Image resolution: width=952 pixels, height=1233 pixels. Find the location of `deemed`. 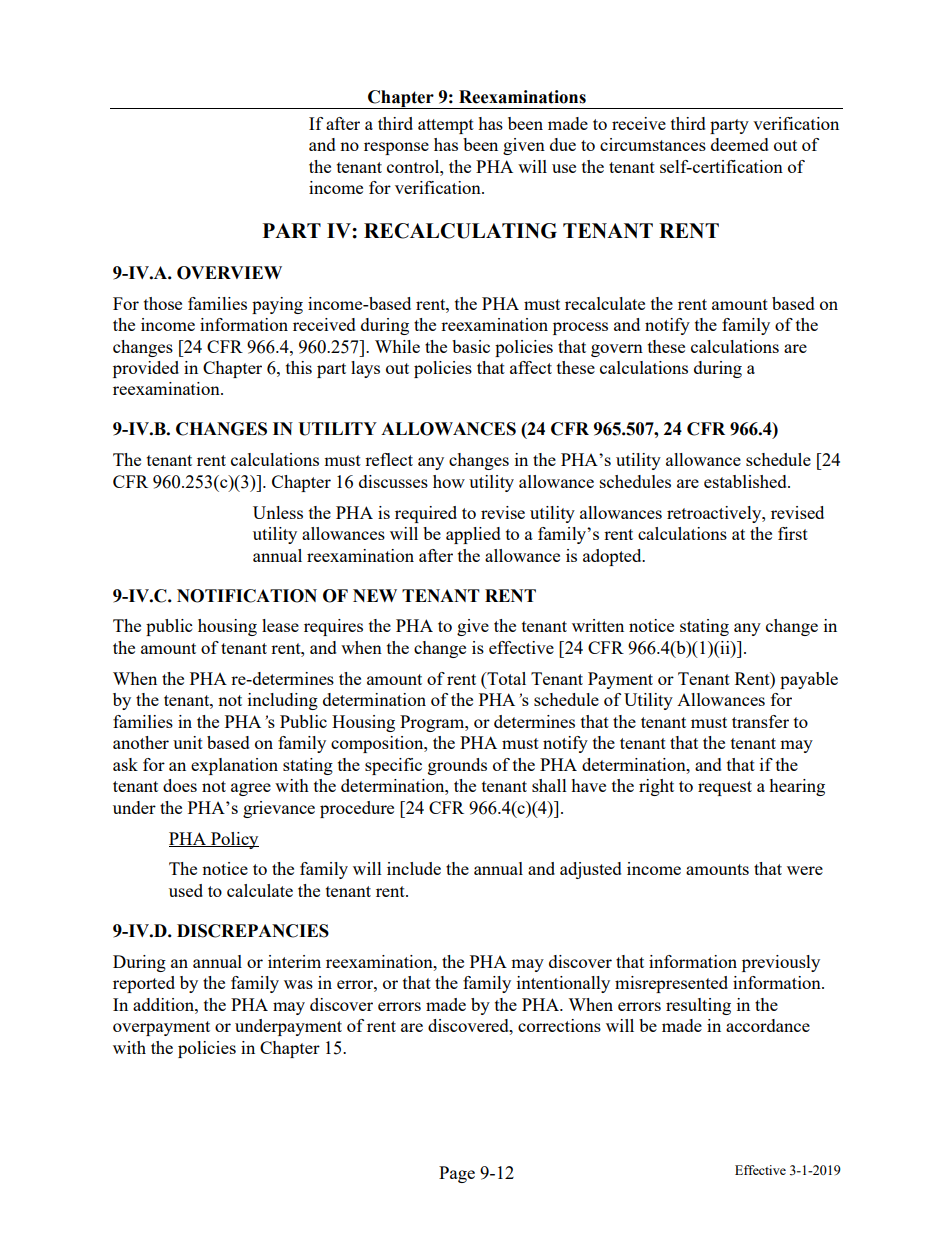

deemed is located at coordinates (740, 144).
